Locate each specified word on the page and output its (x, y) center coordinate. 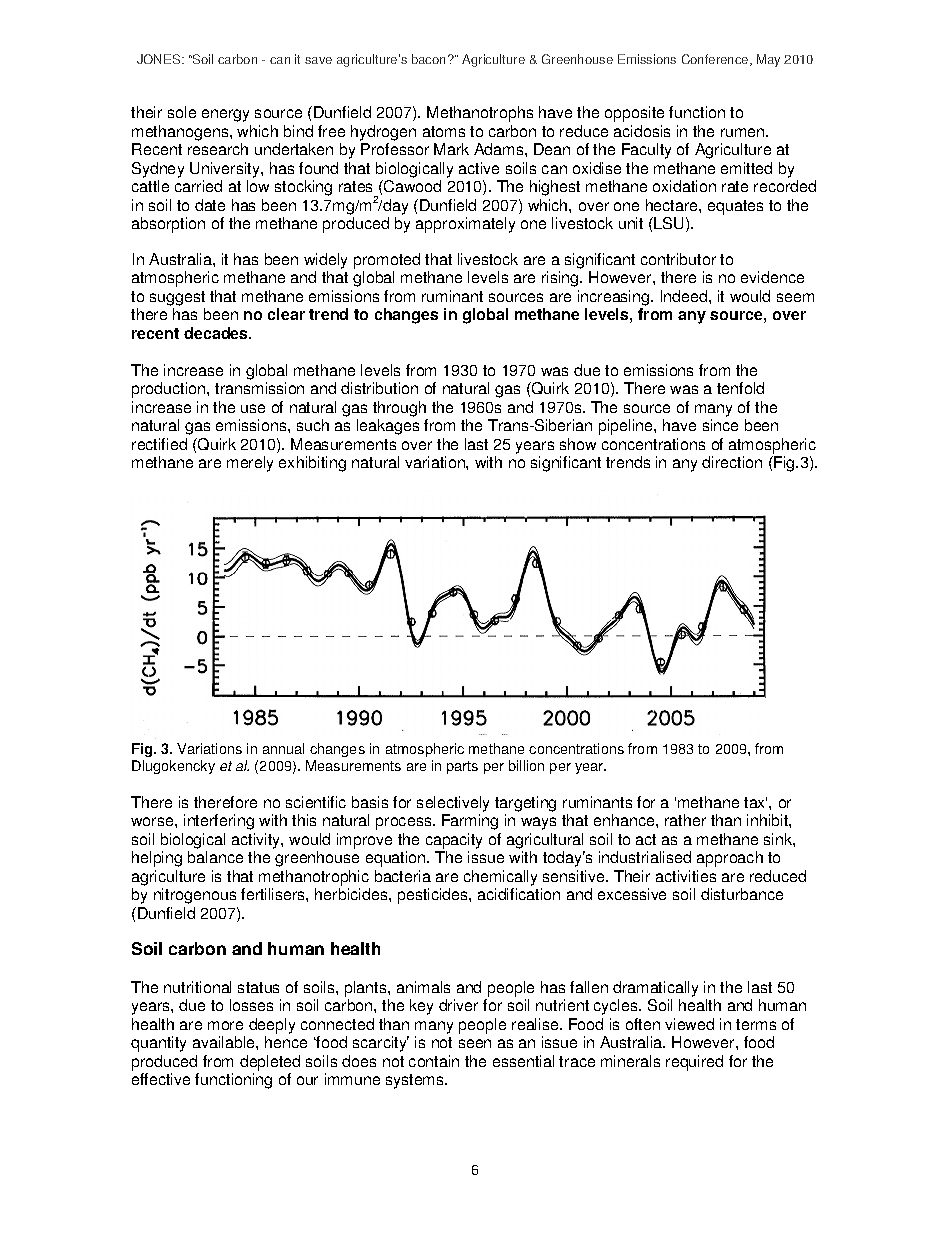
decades (217, 333)
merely (250, 464)
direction (732, 462)
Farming (470, 822)
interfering (219, 822)
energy (225, 115)
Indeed (685, 296)
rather (685, 820)
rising (561, 279)
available (225, 1042)
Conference (716, 60)
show (578, 444)
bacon (428, 59)
